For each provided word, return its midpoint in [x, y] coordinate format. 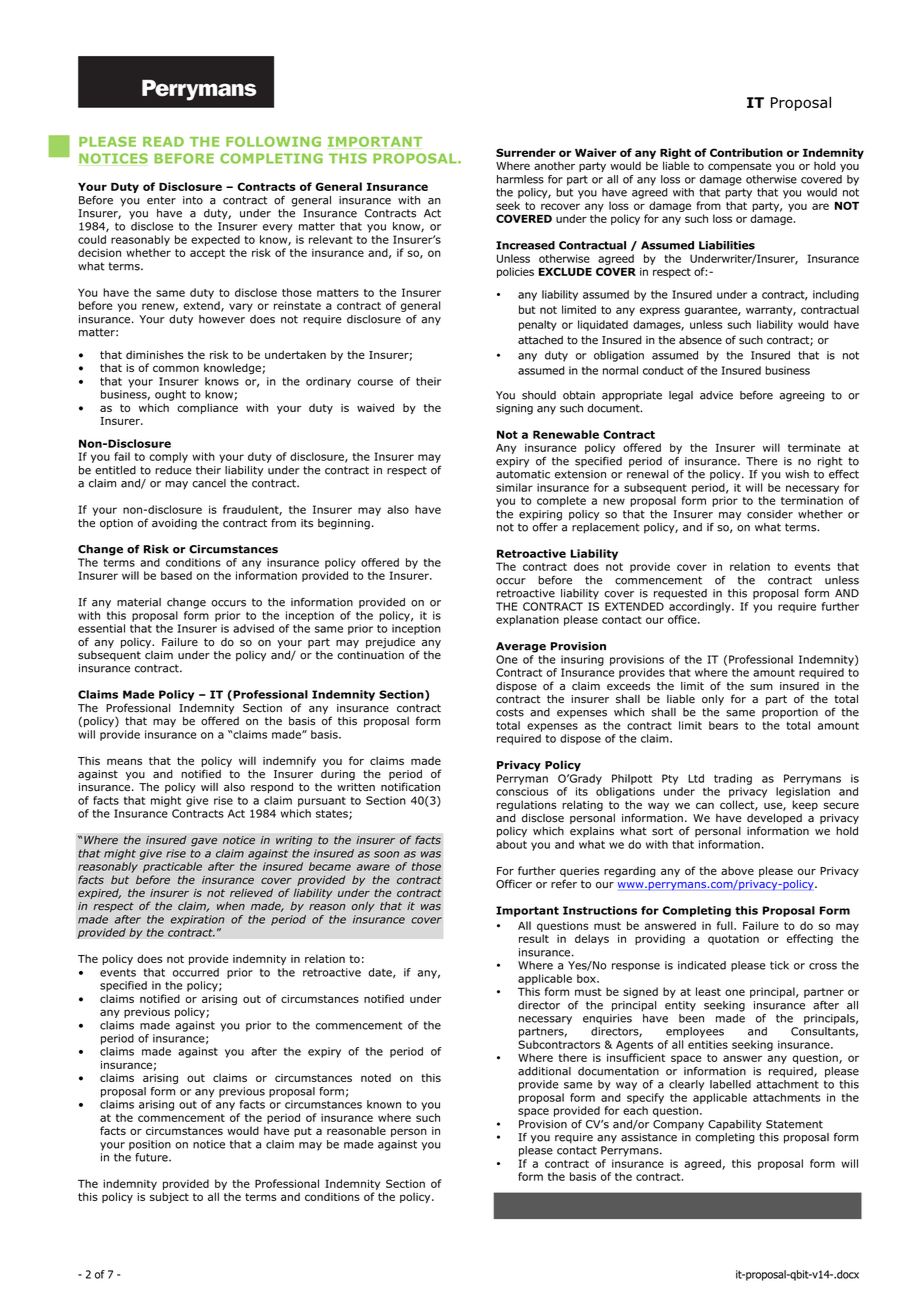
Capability [735, 1125]
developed [774, 820]
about [511, 844]
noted [376, 1077]
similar [514, 487]
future [152, 1157]
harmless [520, 179]
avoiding [174, 524]
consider [770, 514]
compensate [740, 167]
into [193, 200]
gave [204, 842]
